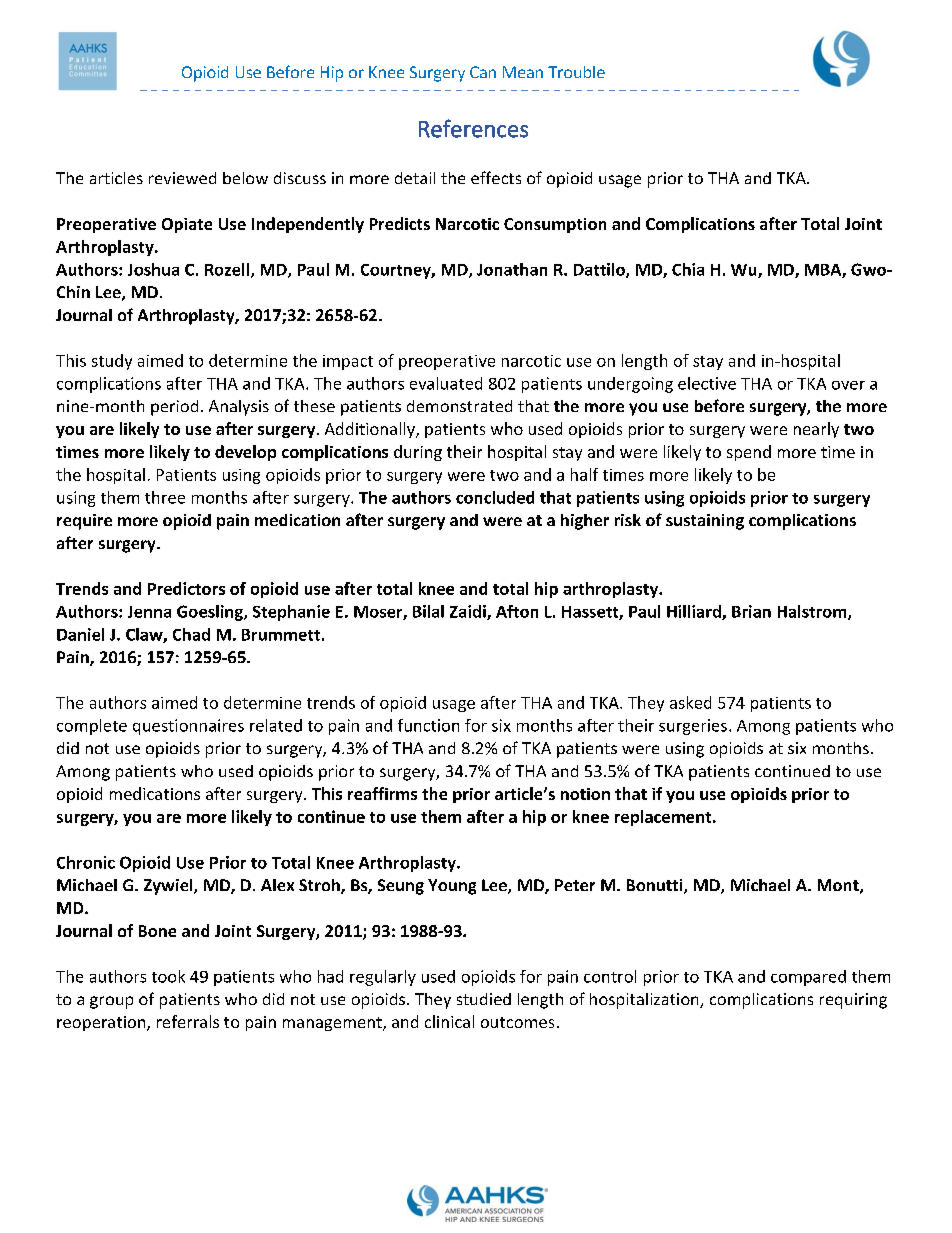 The image size is (952, 1233). Describe the element at coordinates (182, 178) in the screenshot. I see `reviewed` at that location.
